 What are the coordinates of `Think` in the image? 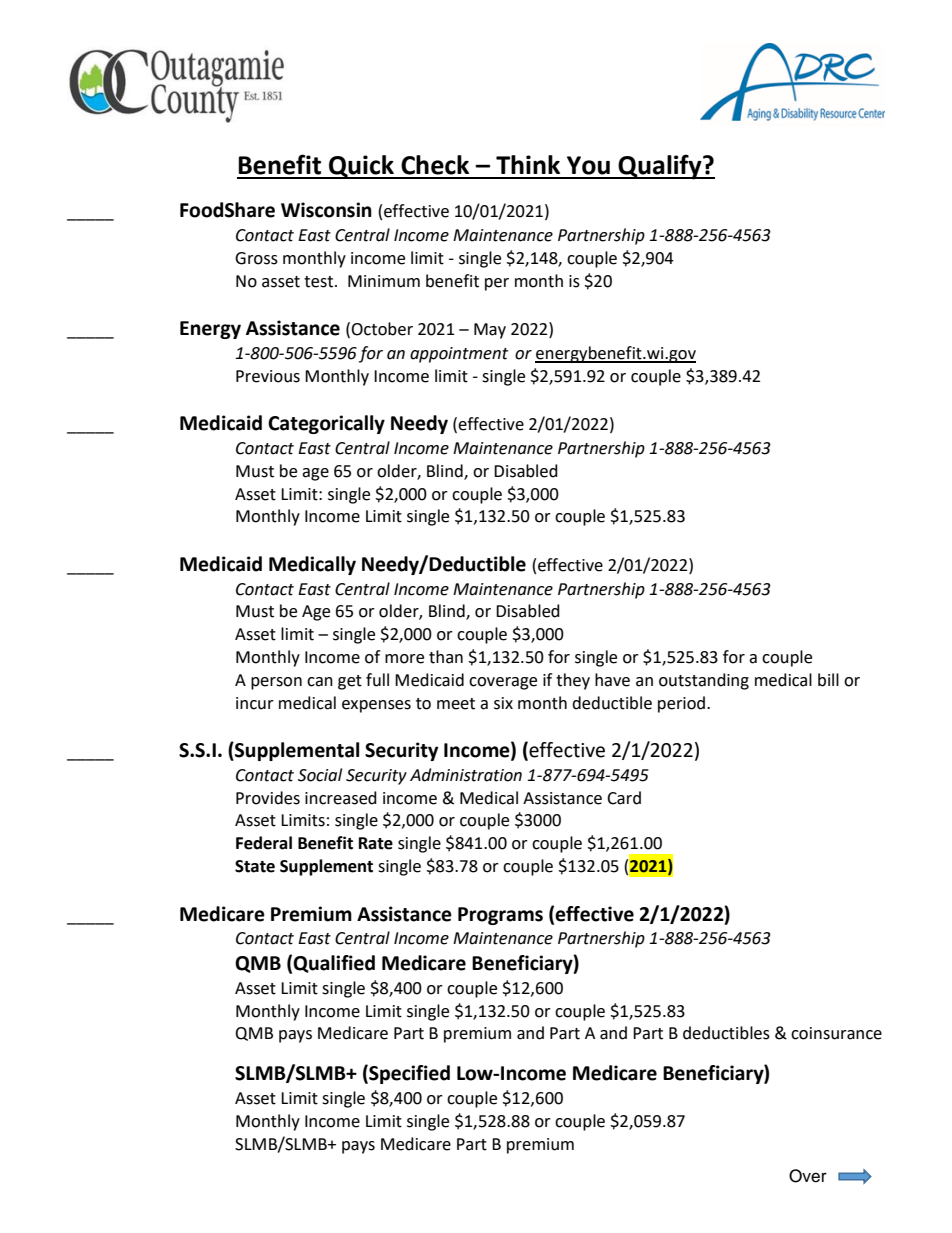 It's located at (528, 164).
